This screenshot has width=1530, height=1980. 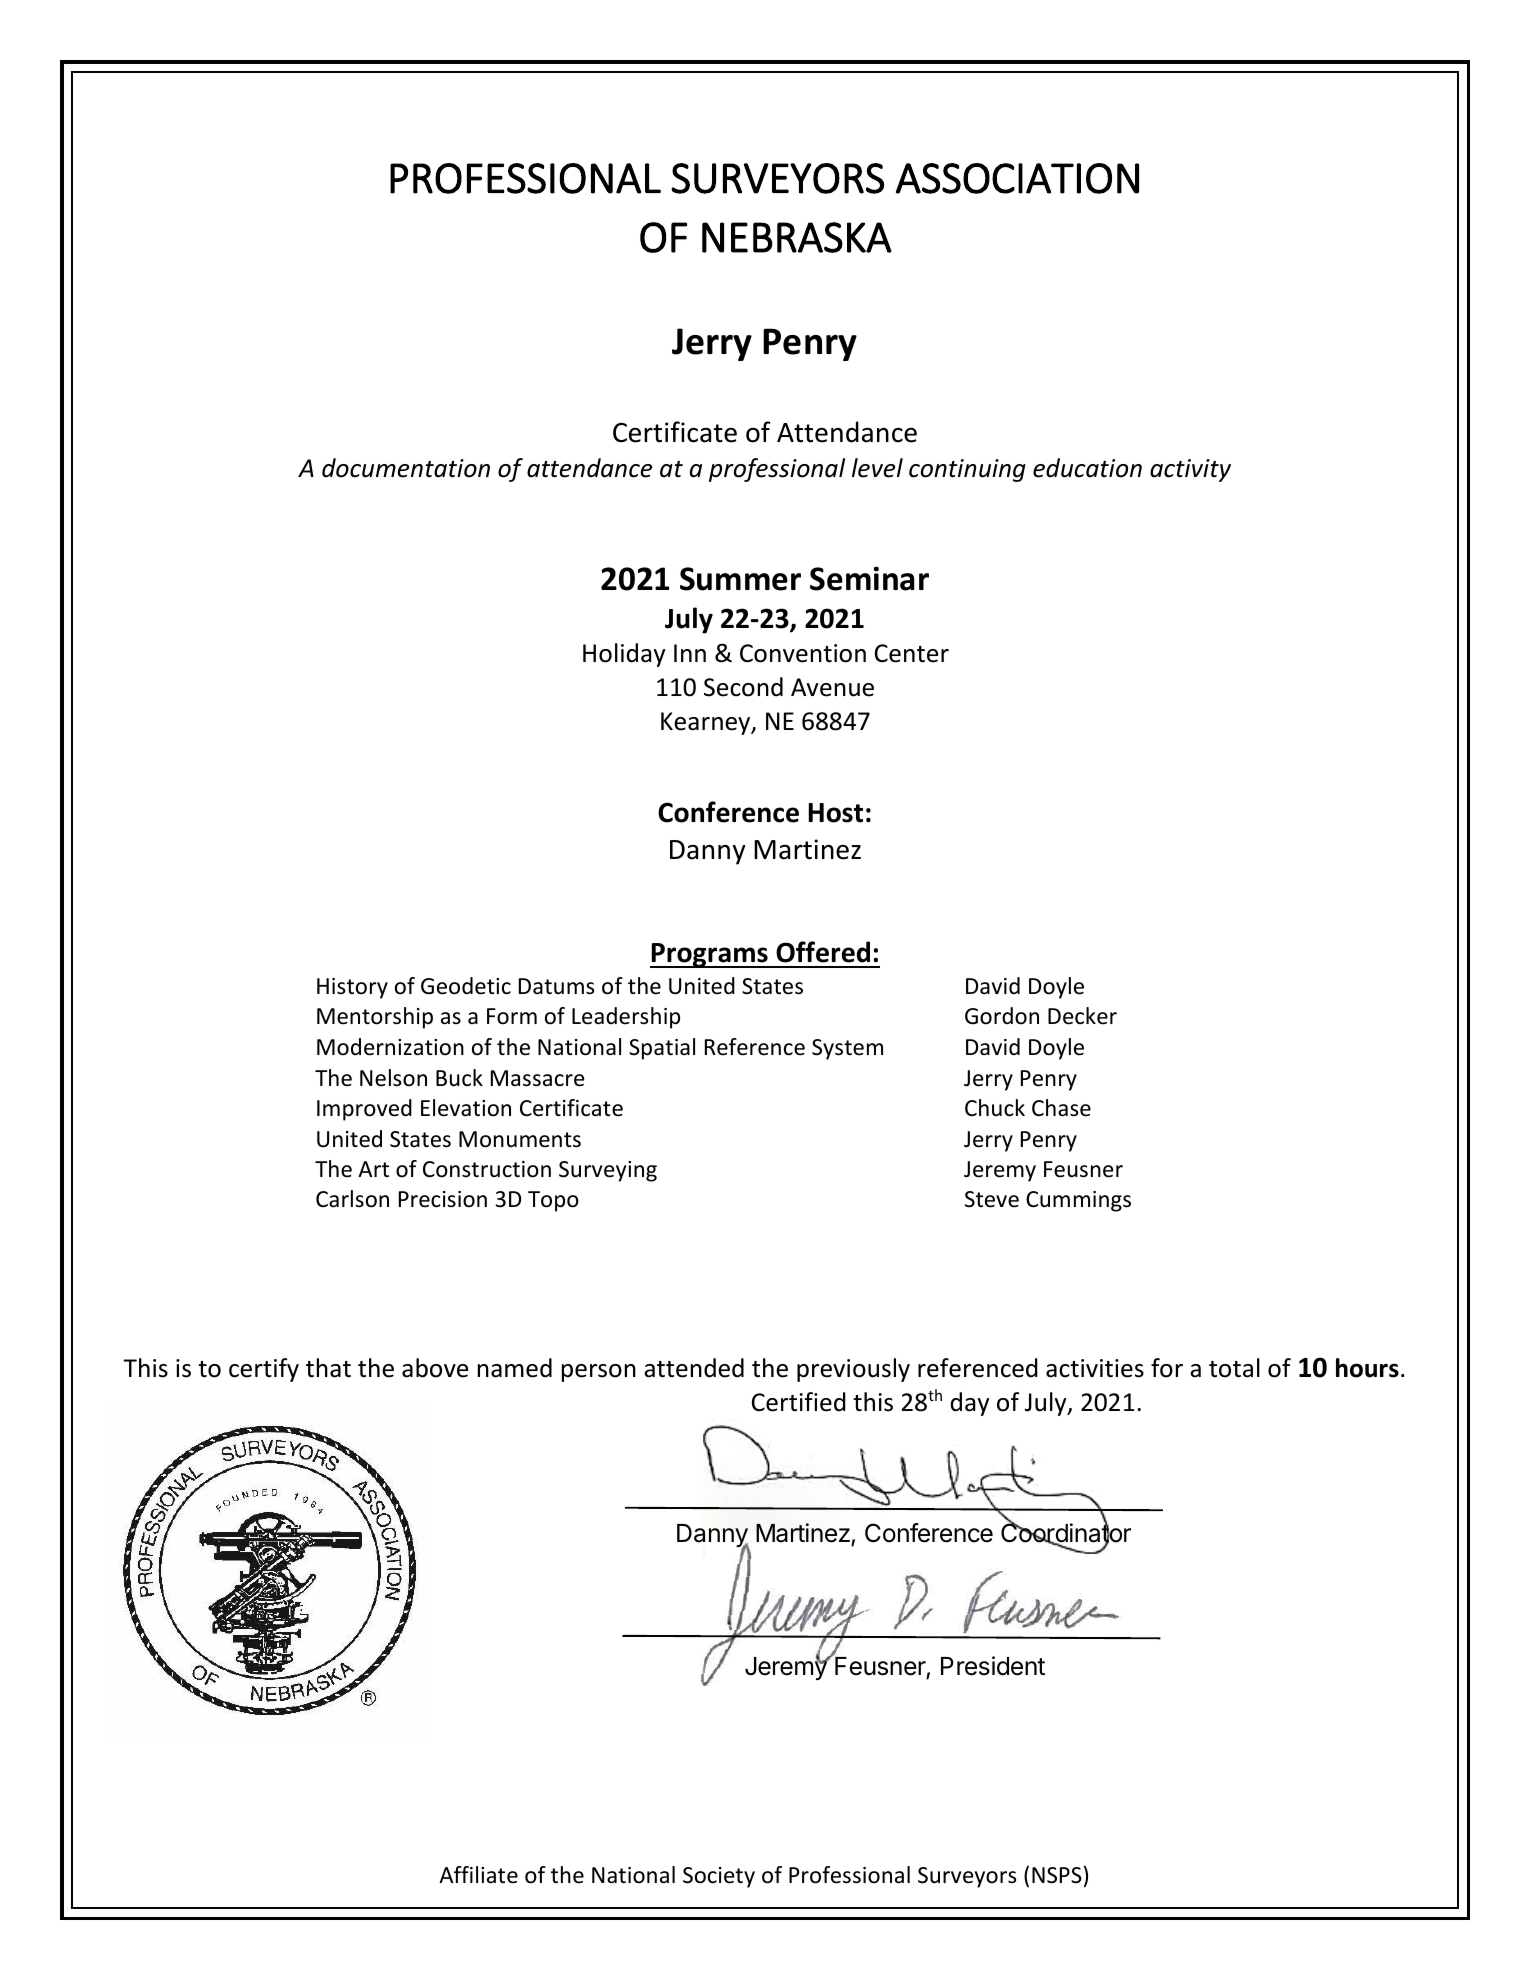 What do you see at coordinates (406, 468) in the screenshot?
I see `documentation` at bounding box center [406, 468].
